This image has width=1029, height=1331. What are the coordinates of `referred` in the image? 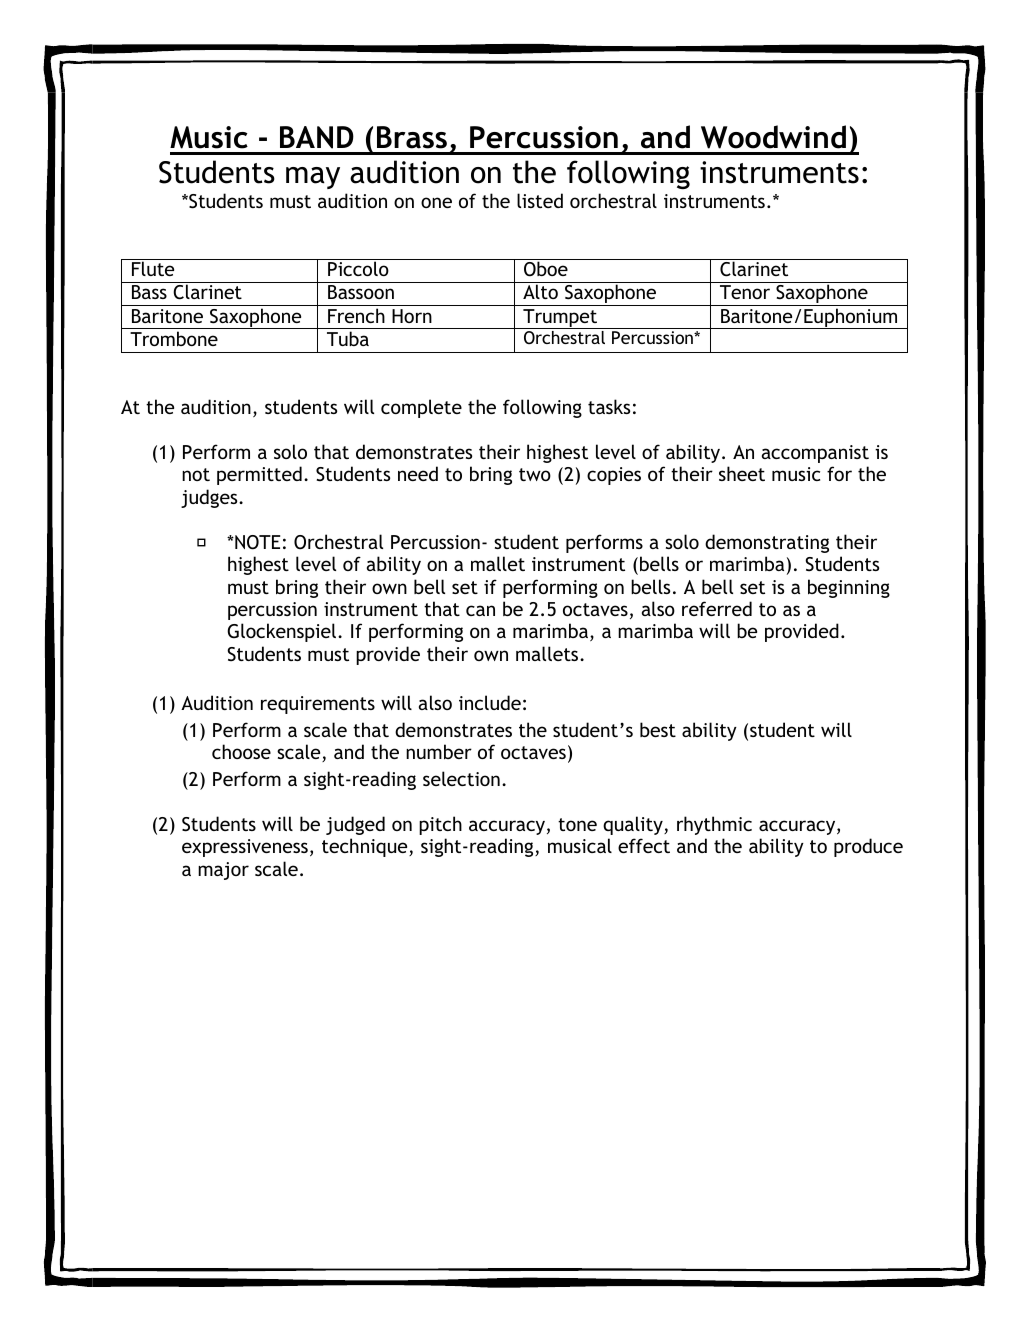 It's located at (717, 608).
